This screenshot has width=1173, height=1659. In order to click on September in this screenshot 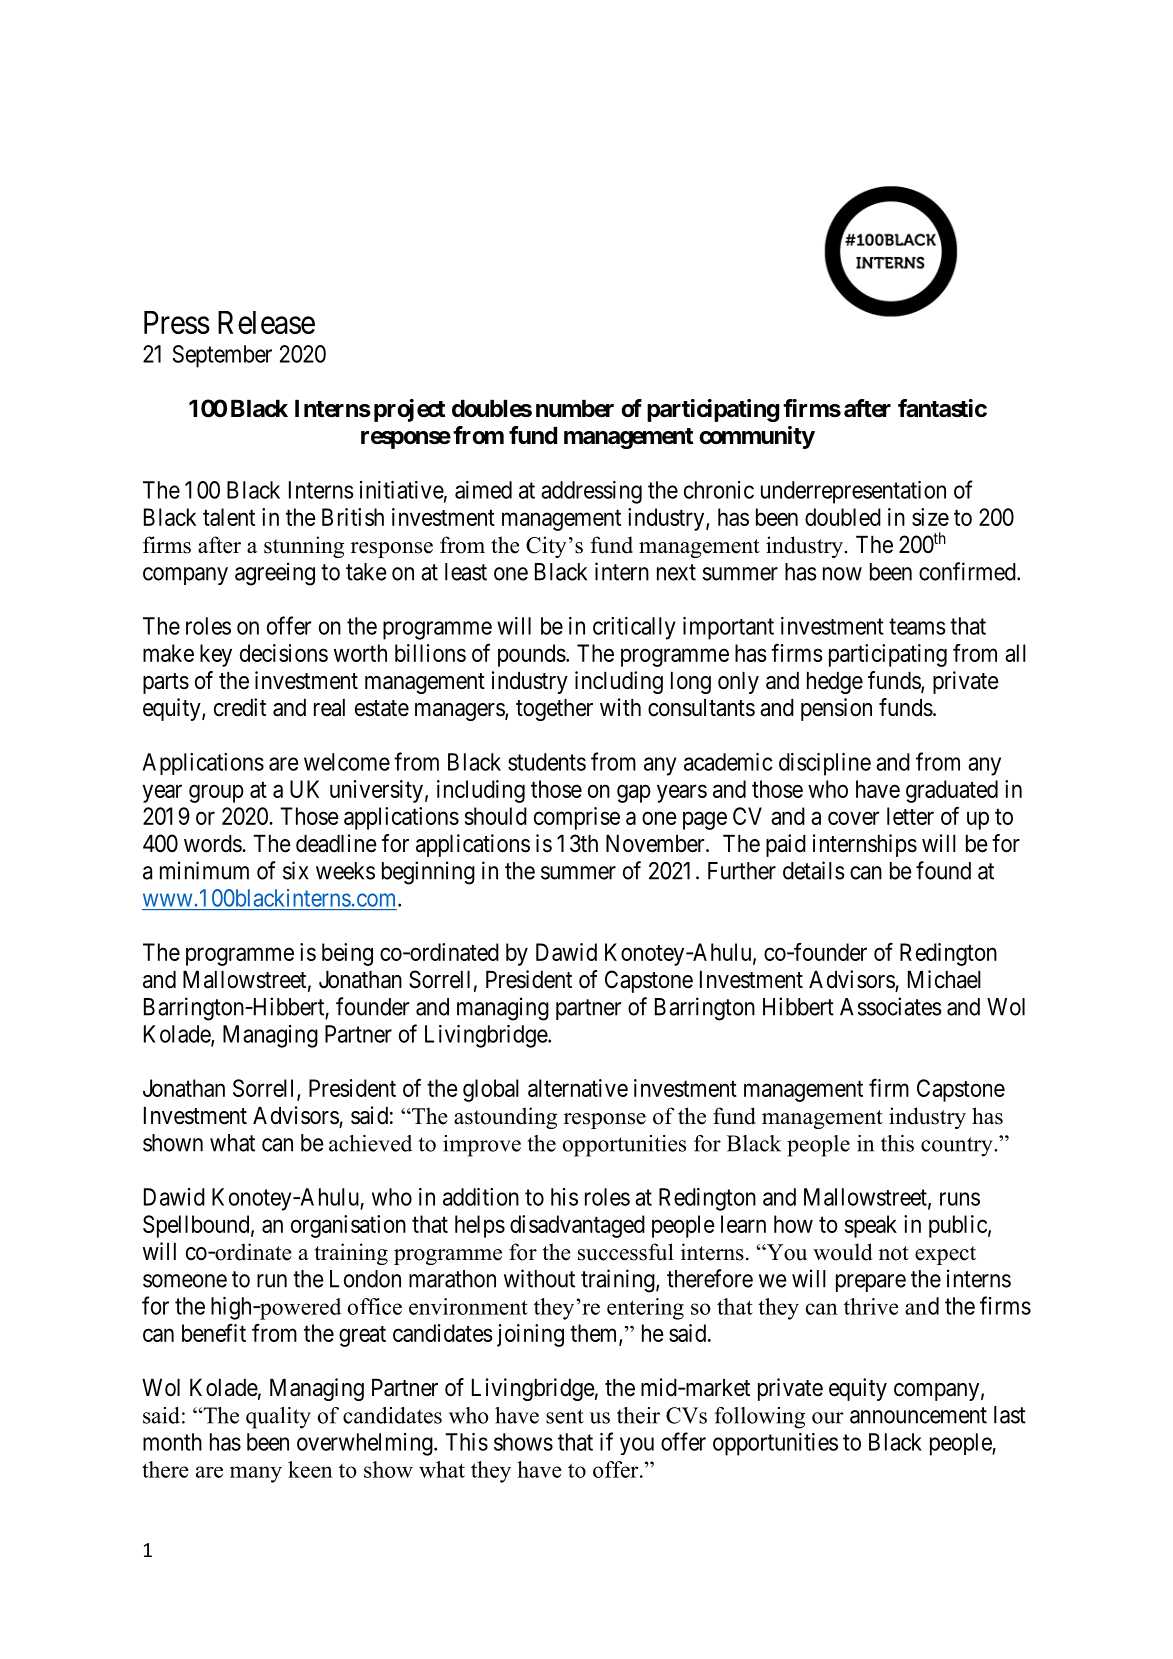, I will do `click(222, 356)`.
